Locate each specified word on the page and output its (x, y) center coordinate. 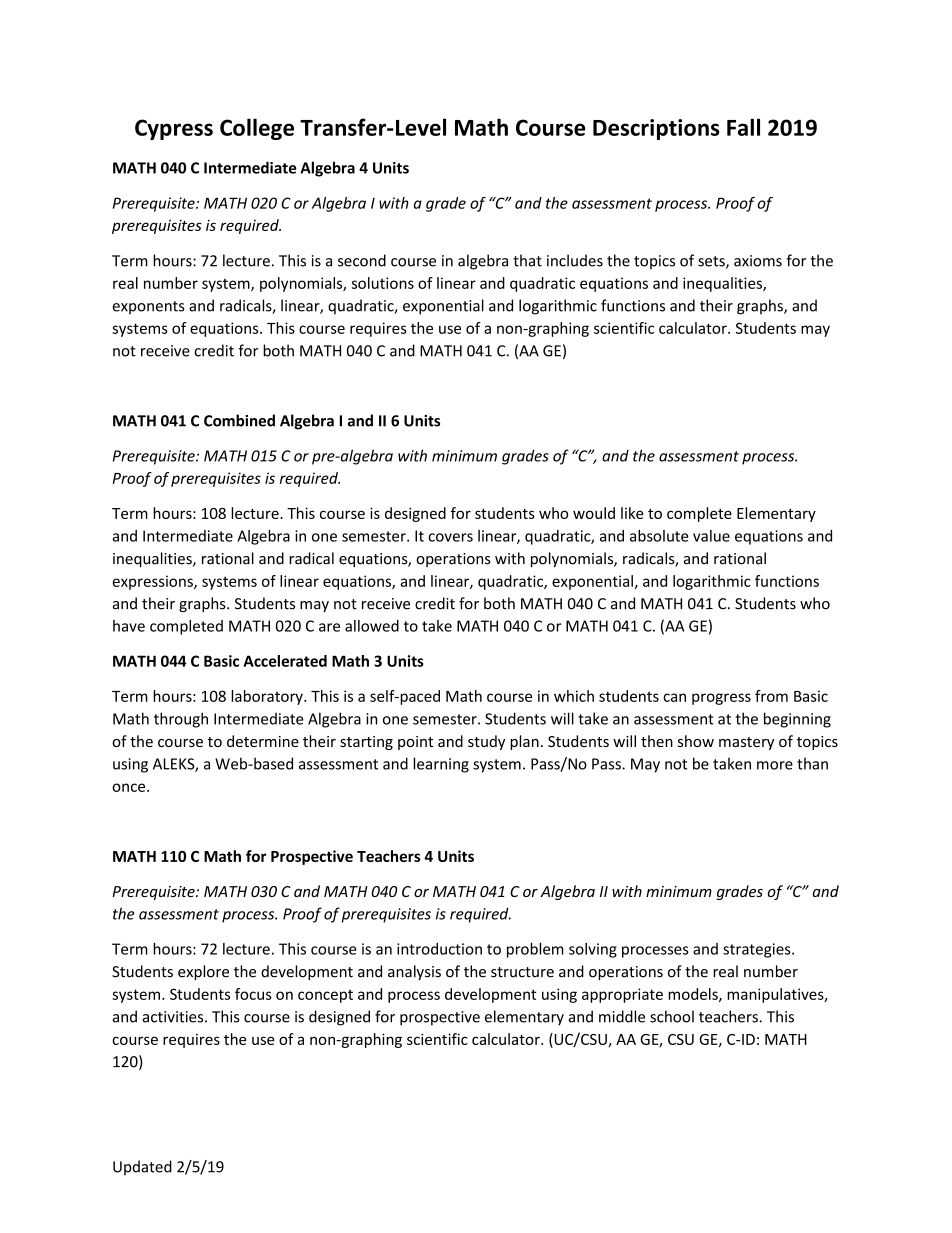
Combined (239, 420)
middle (622, 1016)
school (672, 1016)
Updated (142, 1167)
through (181, 720)
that (527, 260)
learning (441, 765)
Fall (743, 127)
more (775, 765)
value (711, 536)
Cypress (174, 129)
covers (450, 537)
